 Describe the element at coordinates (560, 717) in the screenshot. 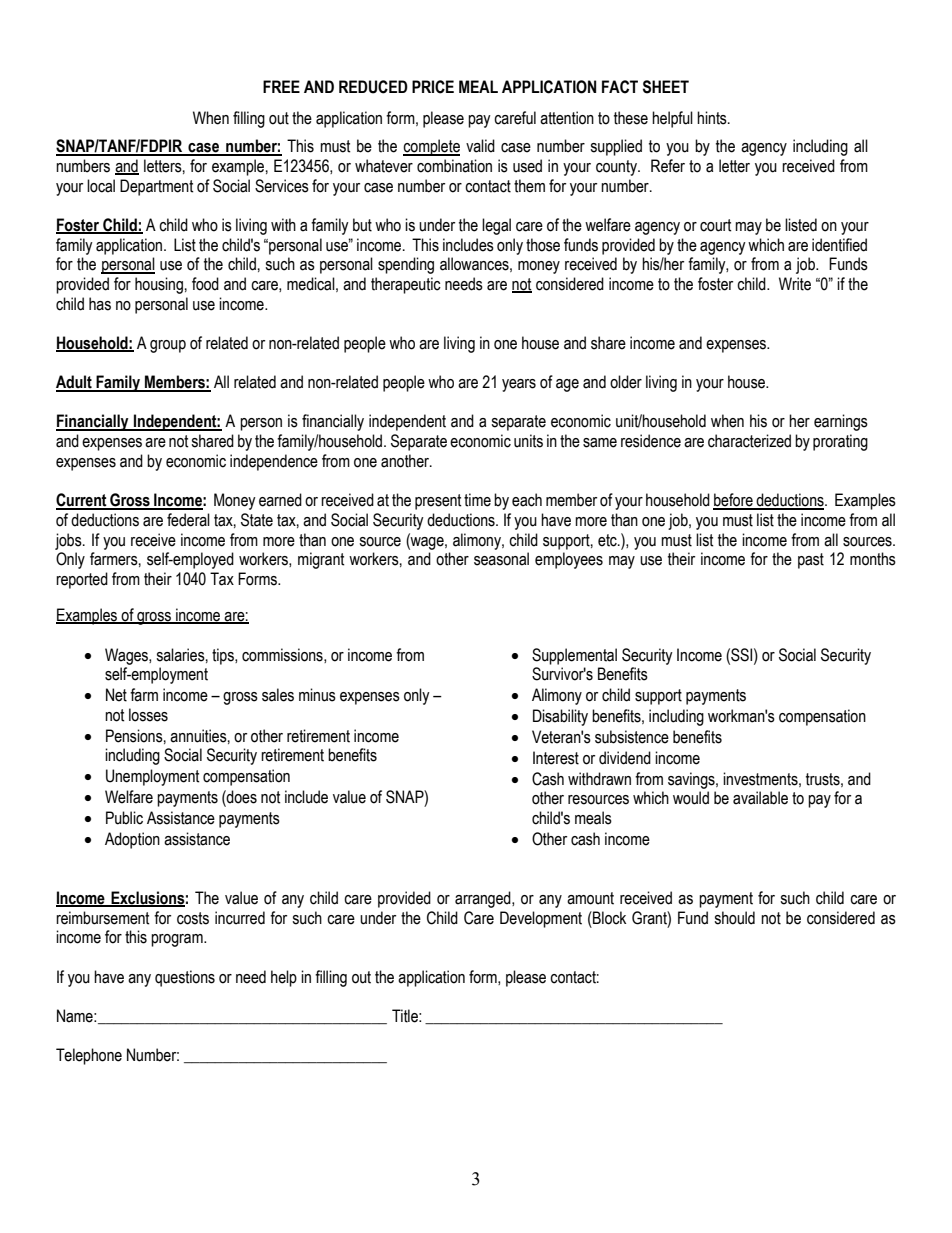

I see `Disability` at that location.
